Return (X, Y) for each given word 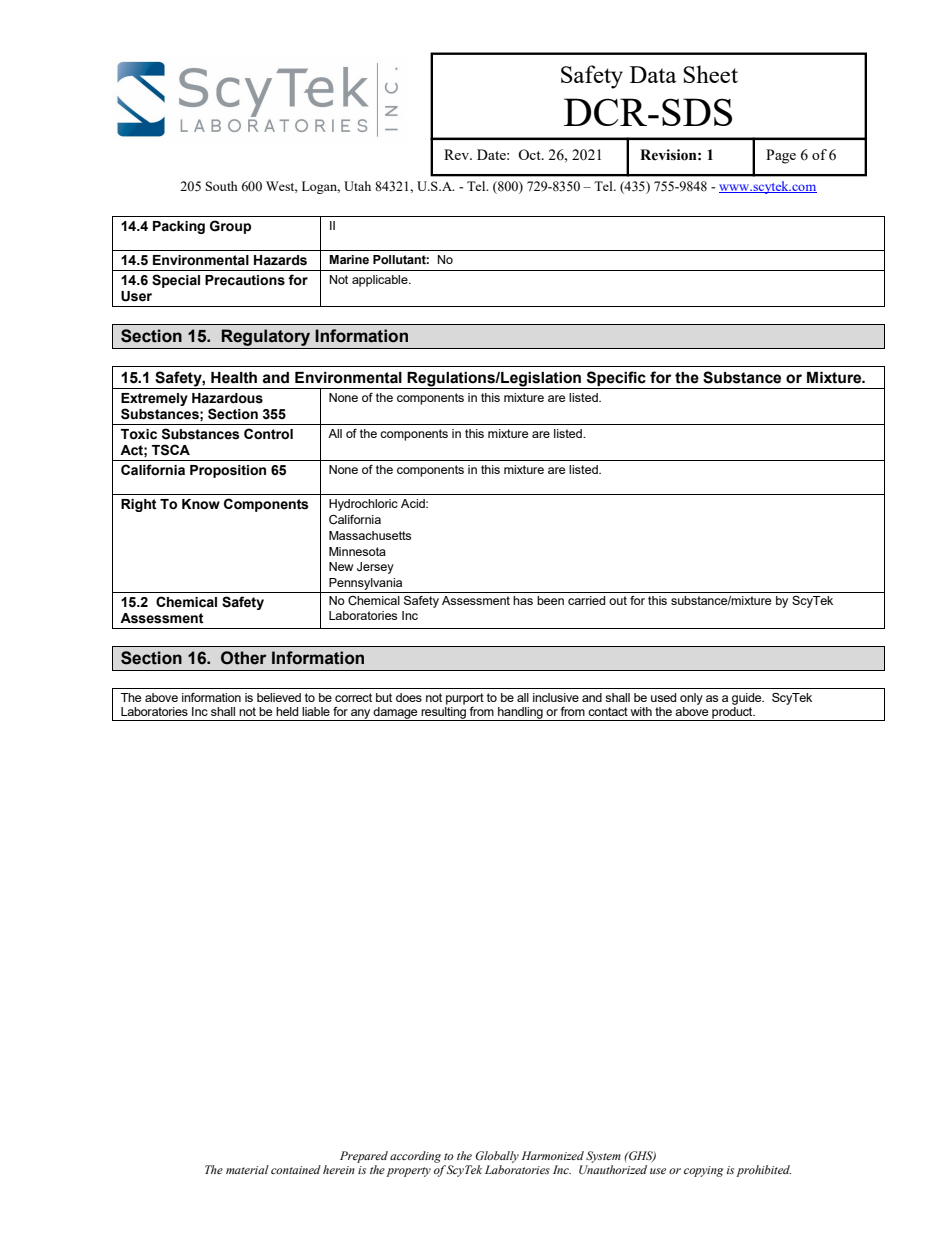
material (247, 1169)
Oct (530, 154)
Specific (616, 378)
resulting (443, 712)
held (287, 711)
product (732, 712)
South (222, 186)
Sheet (710, 74)
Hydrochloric (363, 505)
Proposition (228, 471)
